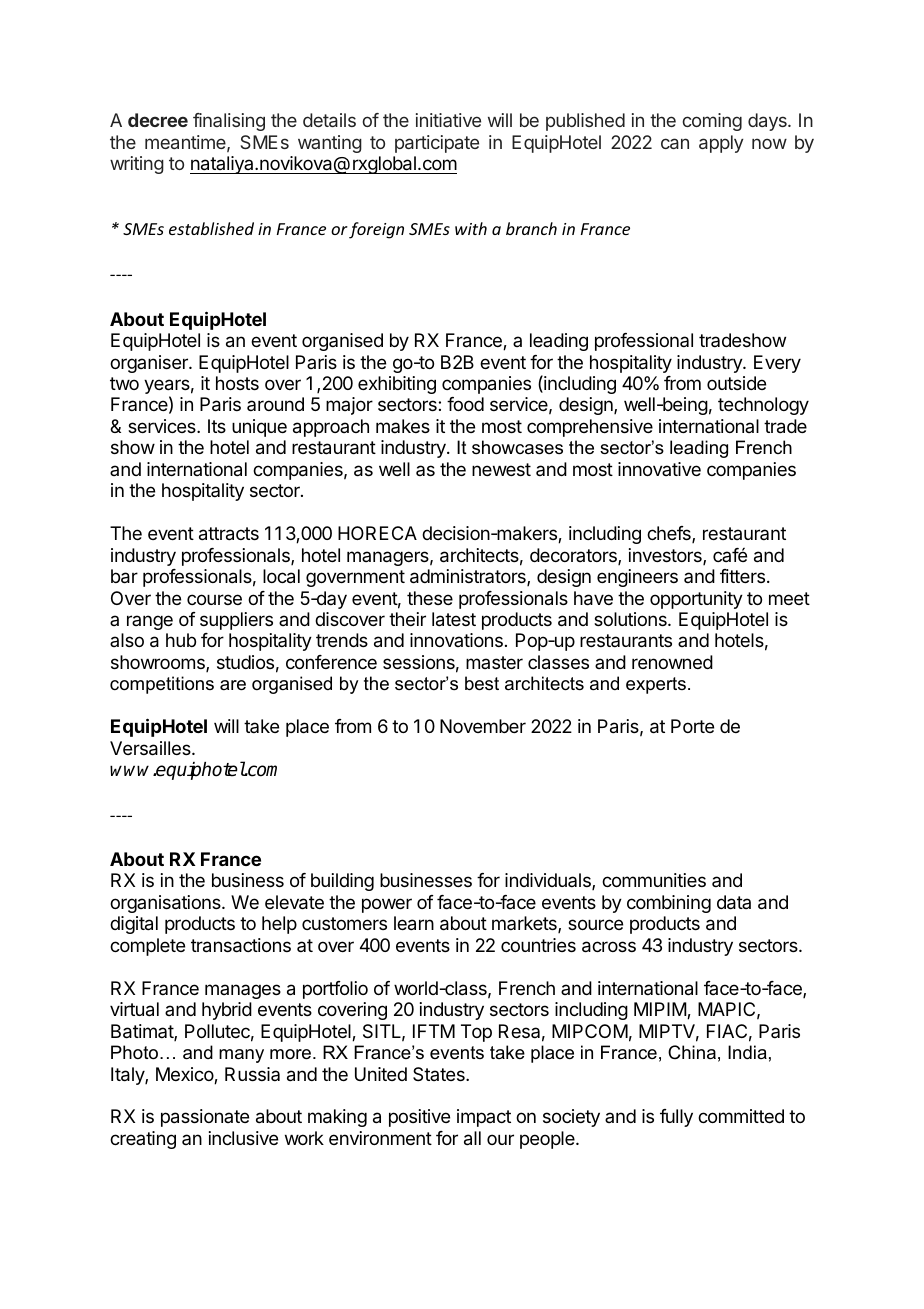 The height and width of the screenshot is (1309, 924). Describe the element at coordinates (484, 1118) in the screenshot. I see `impact` at that location.
